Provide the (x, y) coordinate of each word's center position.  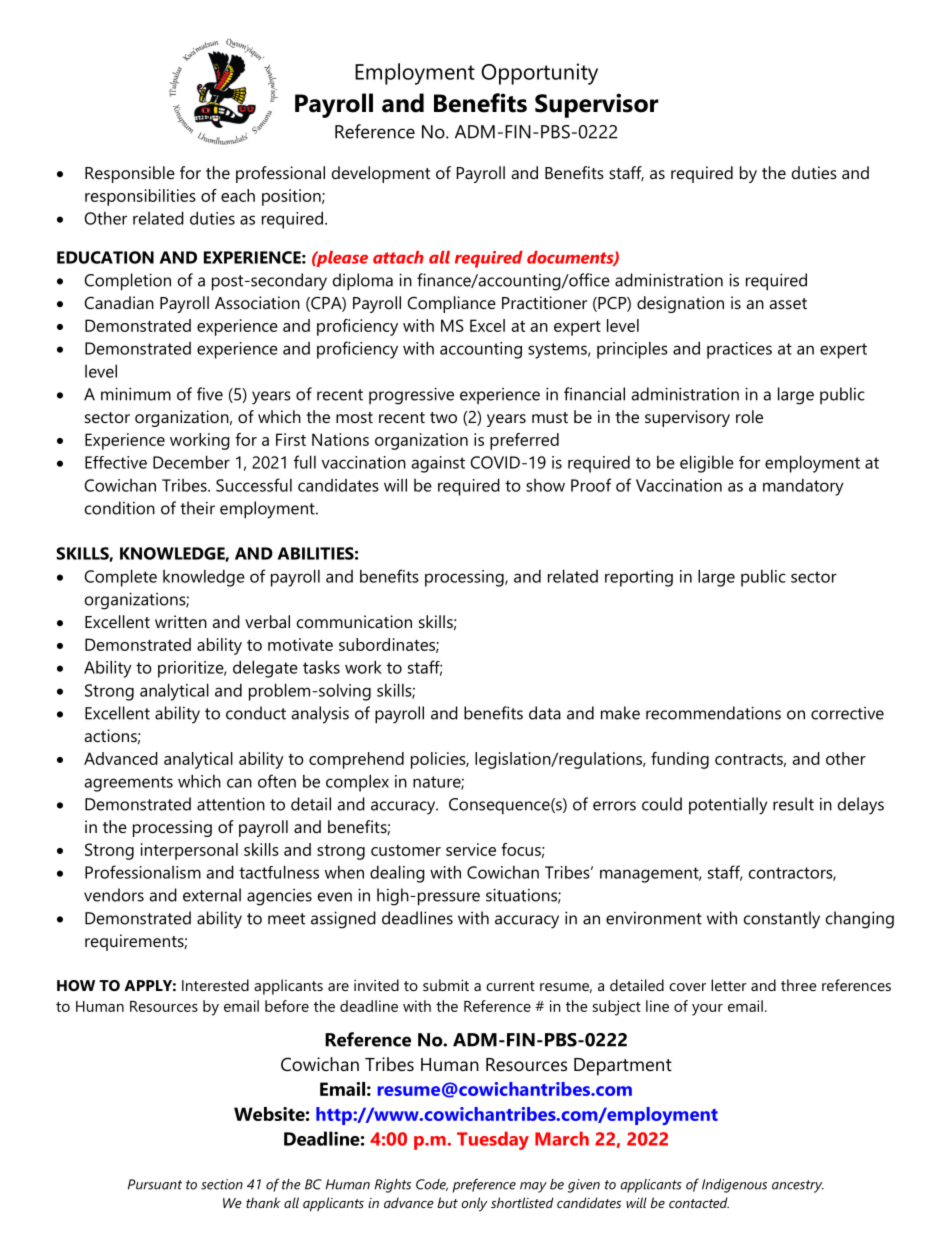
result (793, 804)
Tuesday (493, 1140)
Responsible (130, 174)
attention (231, 804)
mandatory (803, 487)
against (438, 464)
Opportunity (539, 74)
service (471, 849)
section (222, 1184)
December (191, 462)
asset (788, 303)
